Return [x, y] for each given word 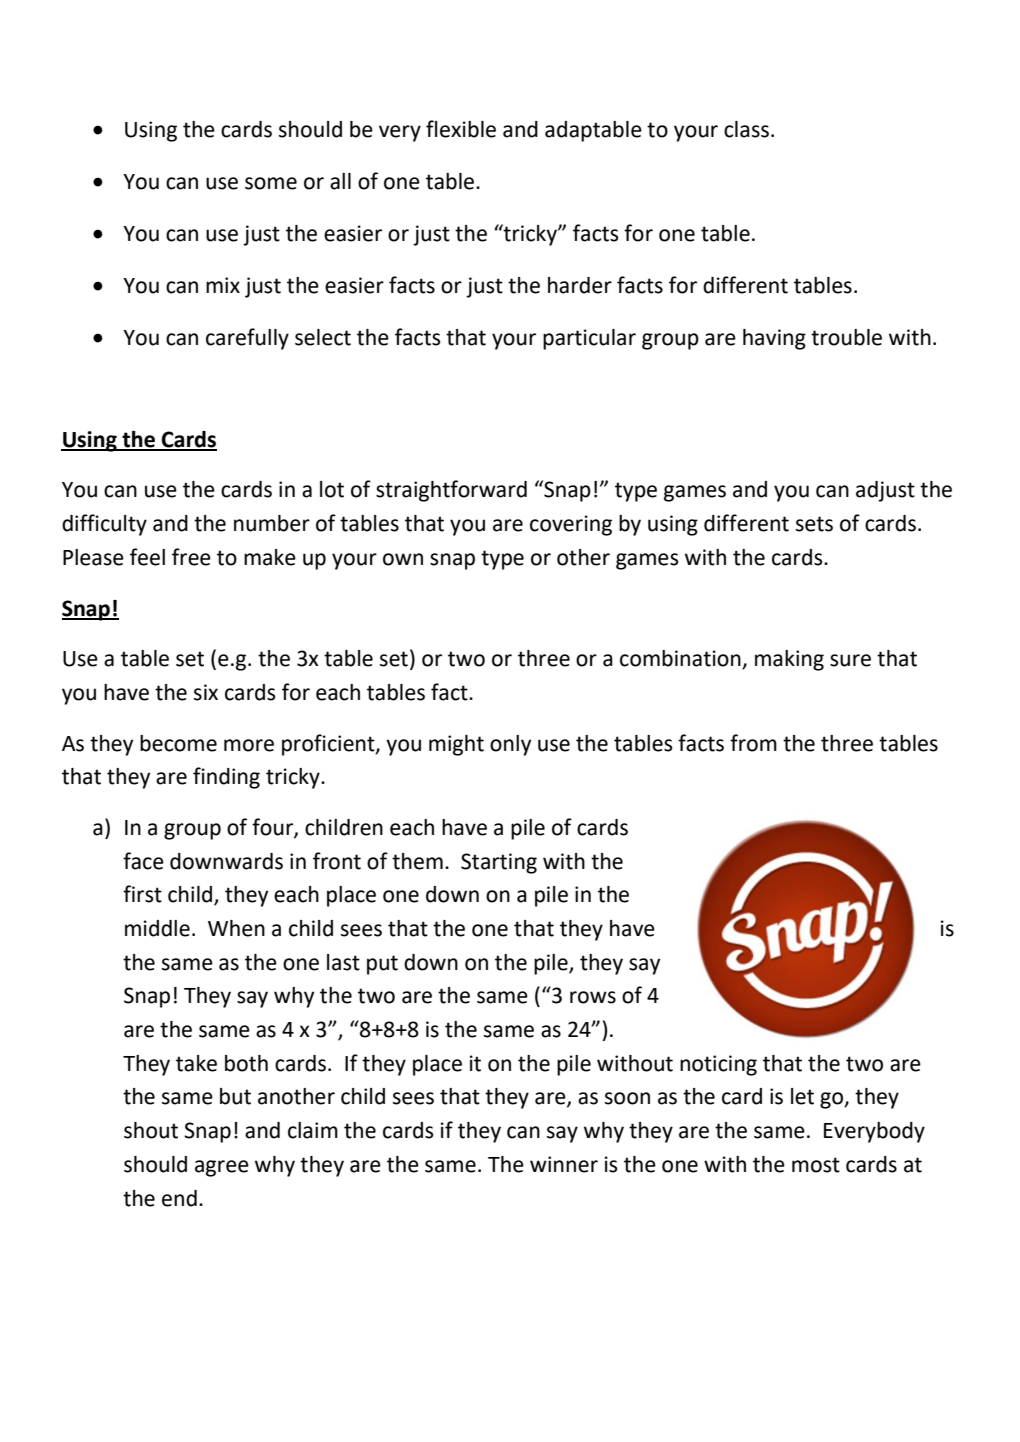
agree [222, 1168]
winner [564, 1164]
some [271, 183]
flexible [461, 129]
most [816, 1165]
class [746, 129]
